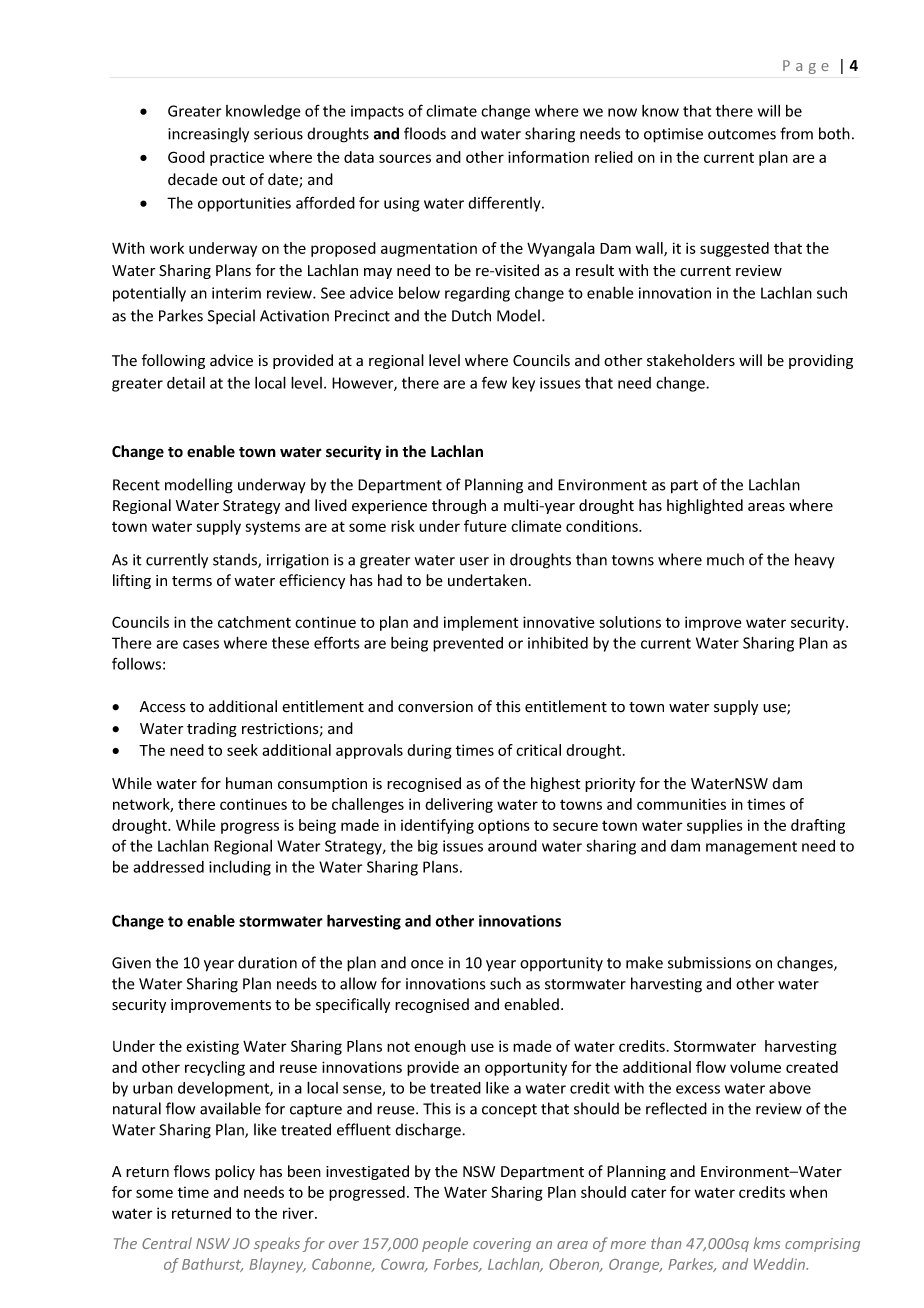  Describe the element at coordinates (212, 1265) in the document. I see `Bathurst` at that location.
